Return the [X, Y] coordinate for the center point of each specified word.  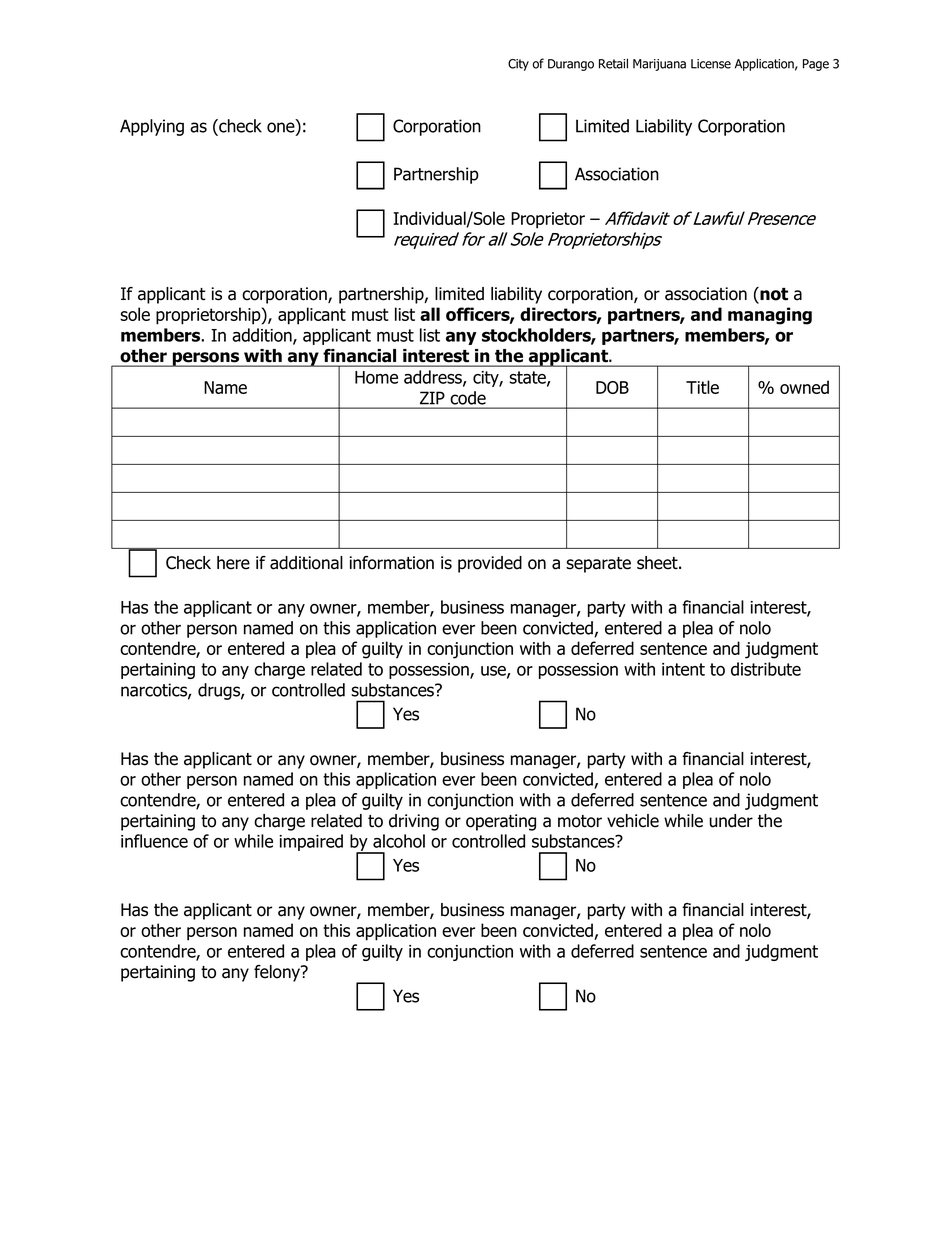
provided [490, 564]
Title [702, 387]
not [773, 295]
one [282, 127]
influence [154, 841]
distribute [766, 669]
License [711, 64]
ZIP [432, 398]
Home [376, 377]
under [731, 821]
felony [278, 973]
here [233, 563]
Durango [571, 65]
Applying [152, 127]
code [468, 398]
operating [501, 822]
